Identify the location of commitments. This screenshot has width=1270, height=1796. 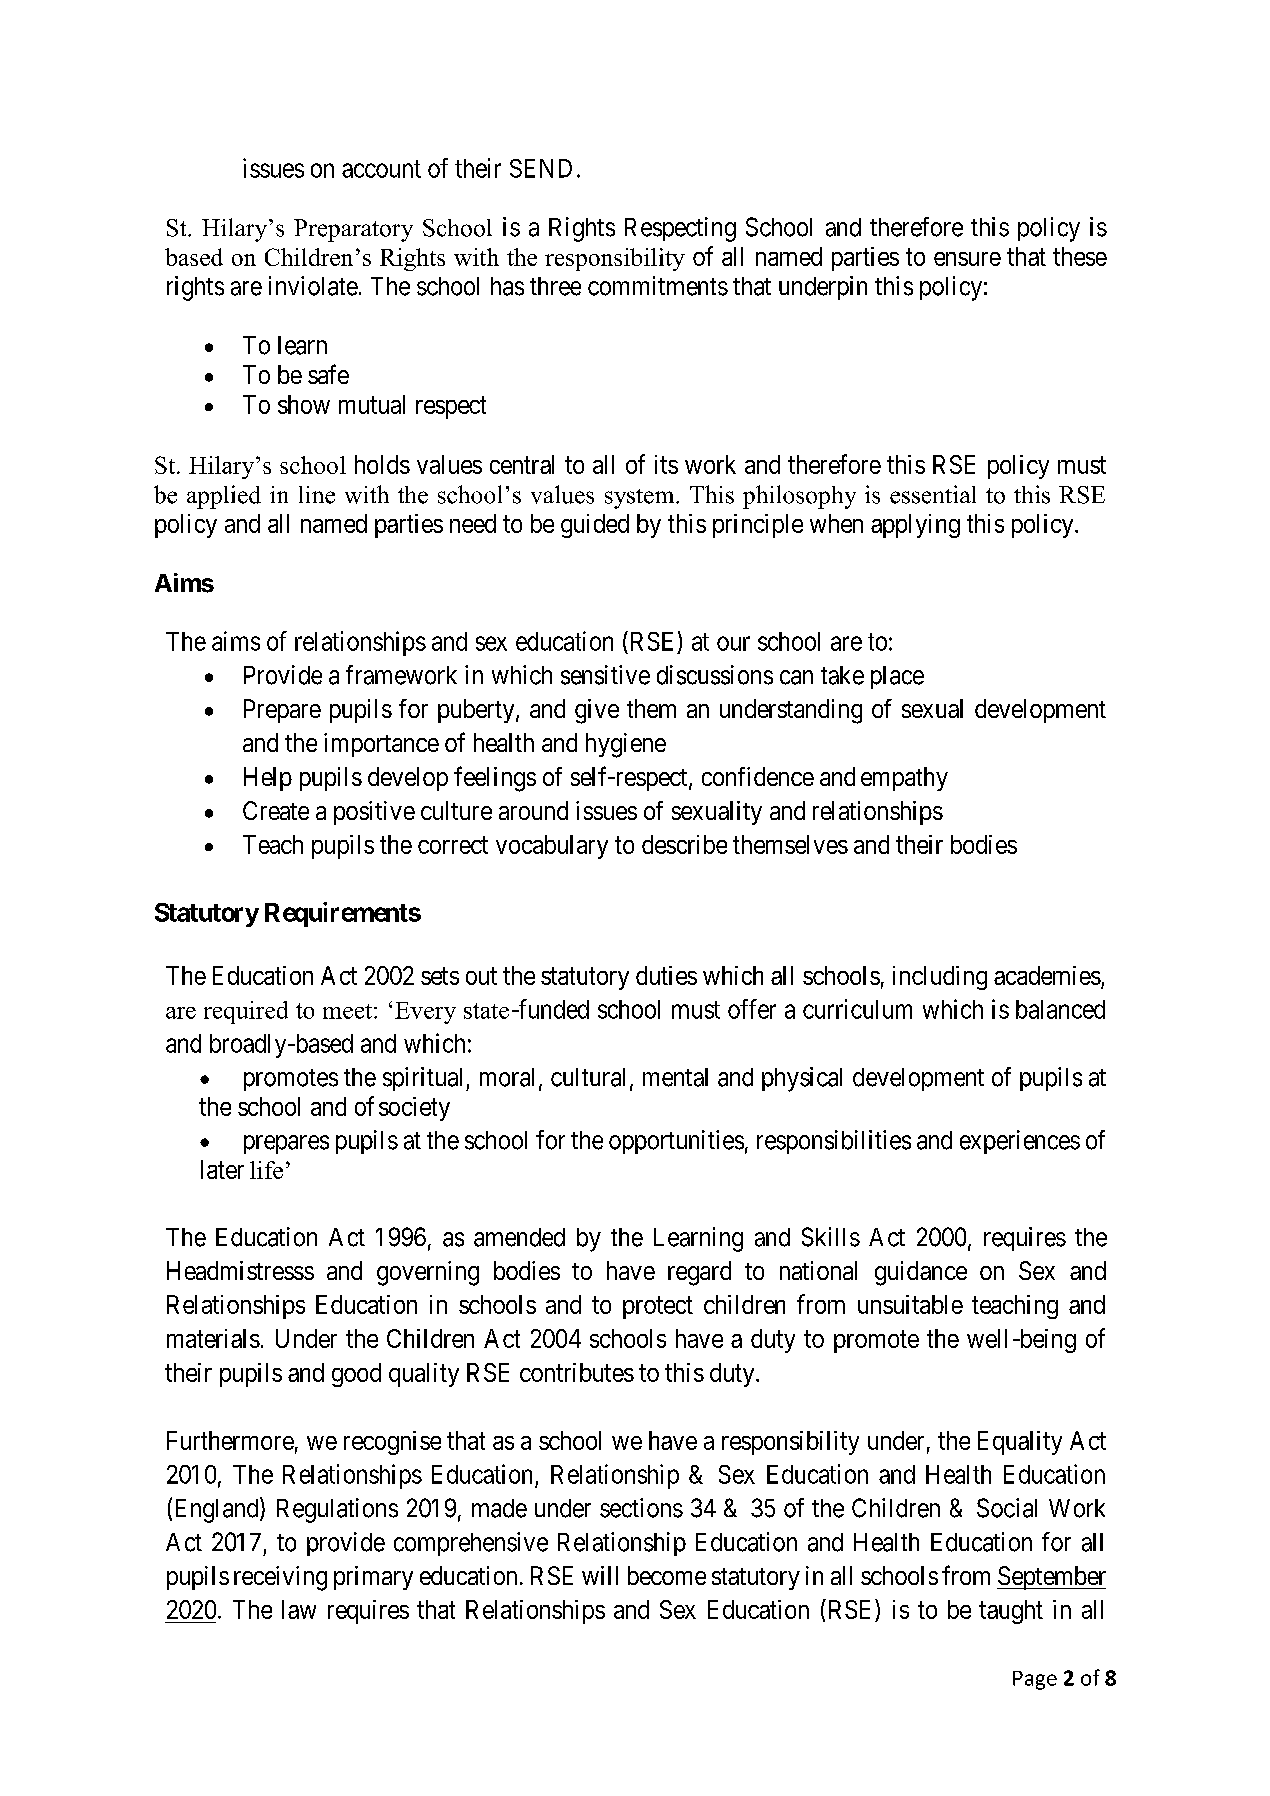
(658, 286).
